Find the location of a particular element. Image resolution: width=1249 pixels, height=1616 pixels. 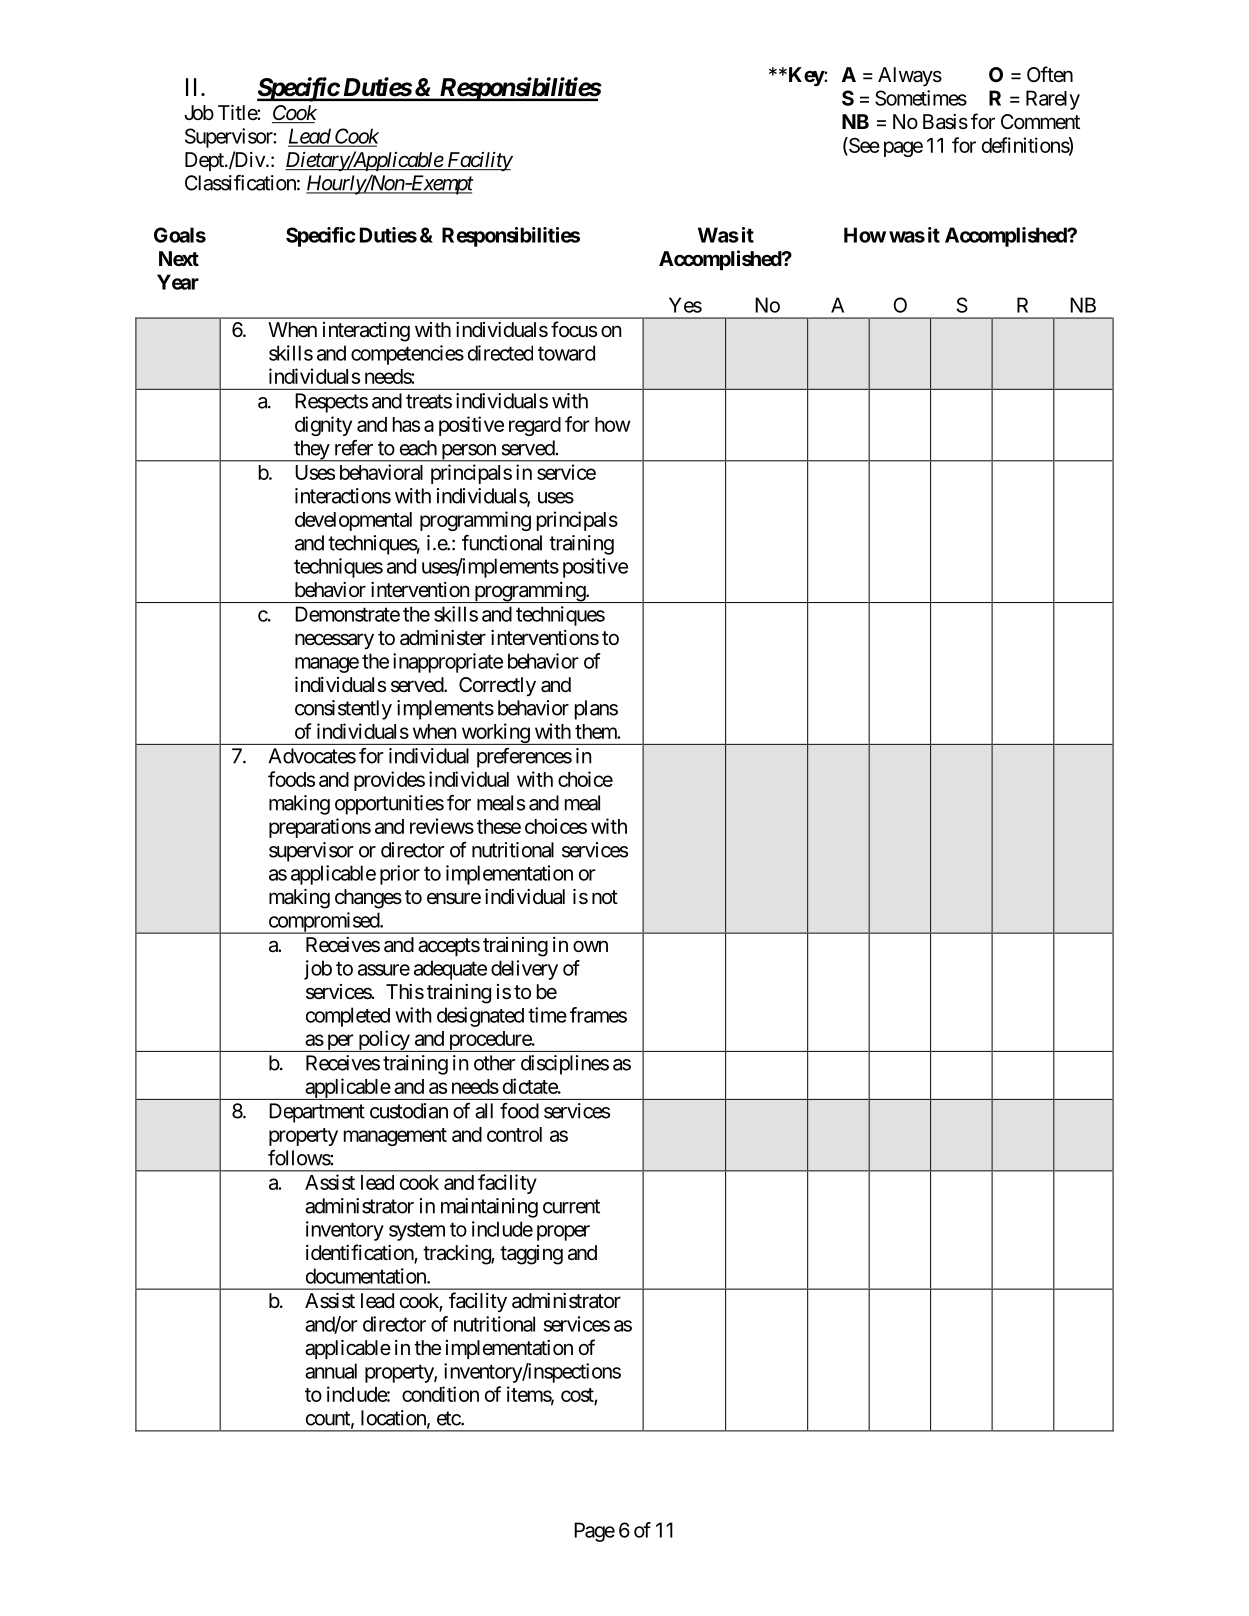

annual is located at coordinates (331, 1371).
